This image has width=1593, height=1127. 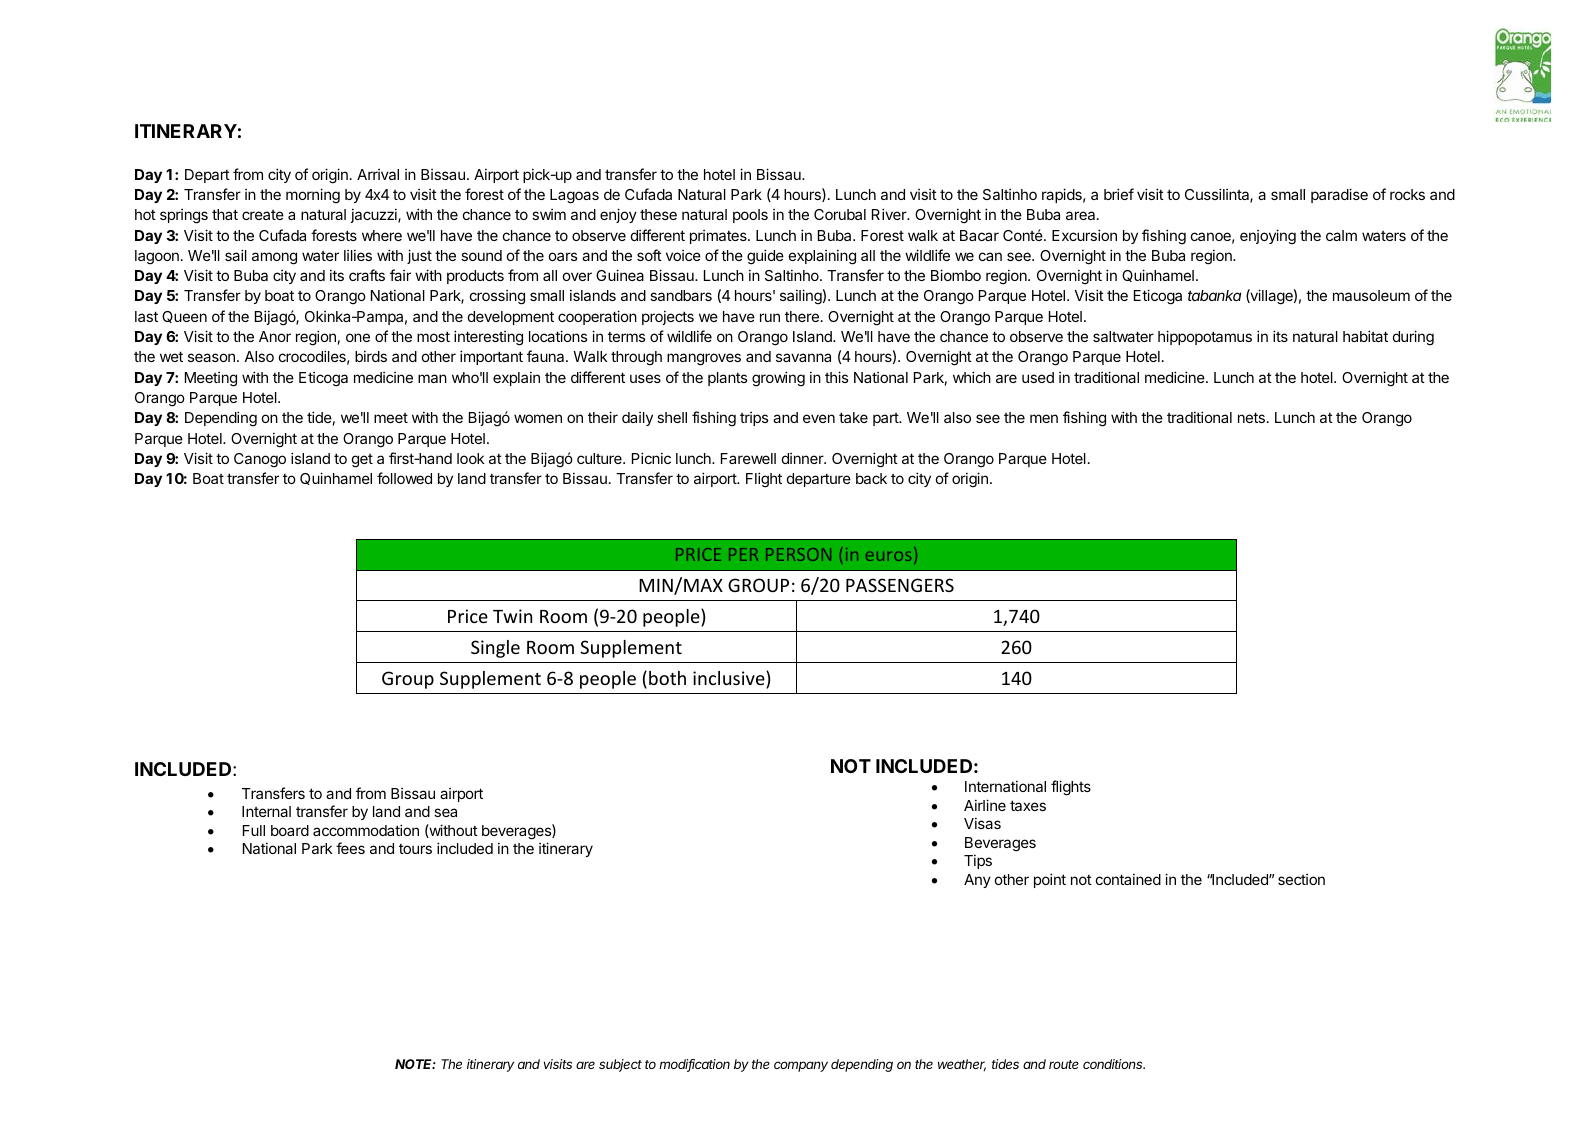 What do you see at coordinates (290, 830) in the image?
I see `board` at bounding box center [290, 830].
